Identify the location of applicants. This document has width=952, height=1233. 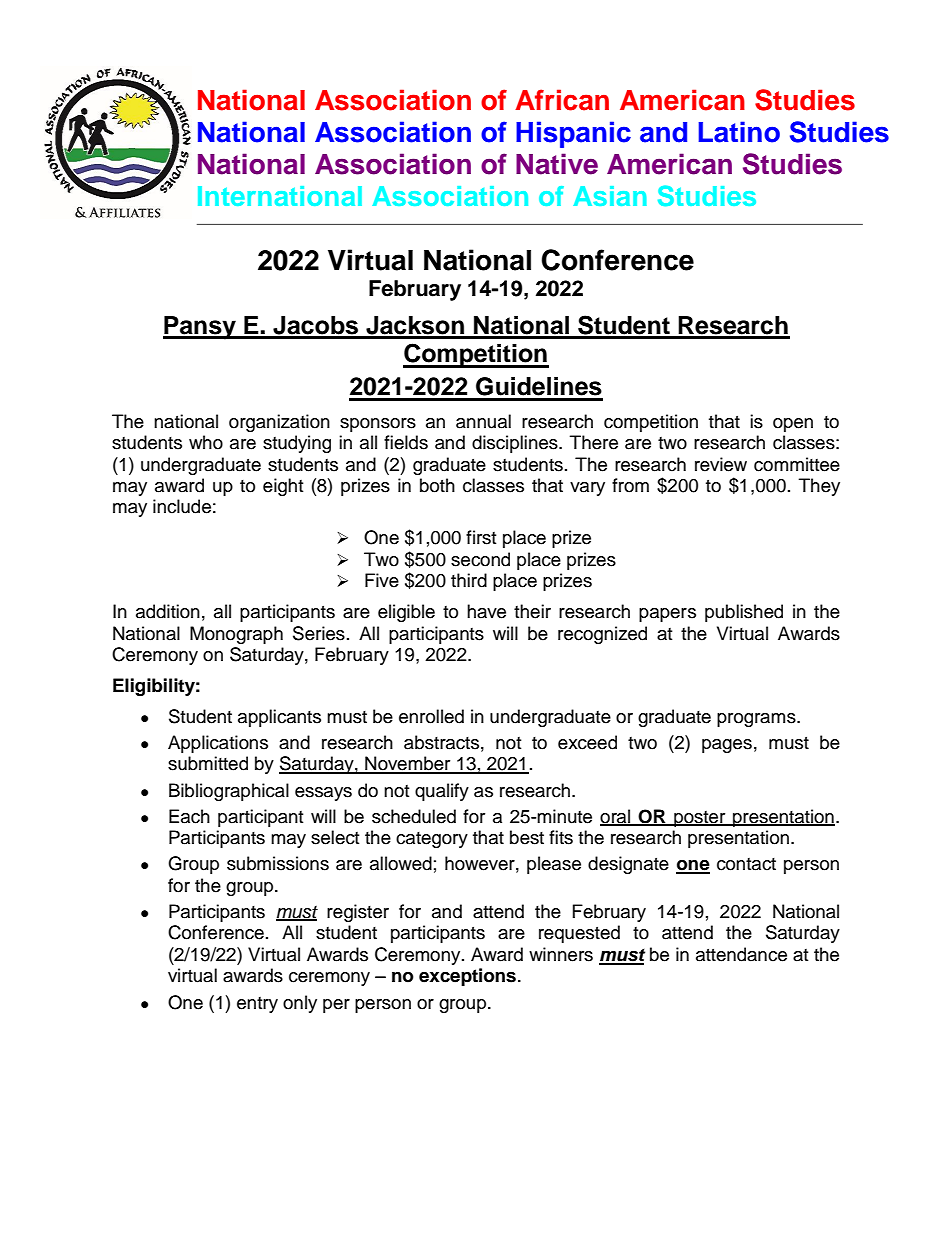
(279, 718).
